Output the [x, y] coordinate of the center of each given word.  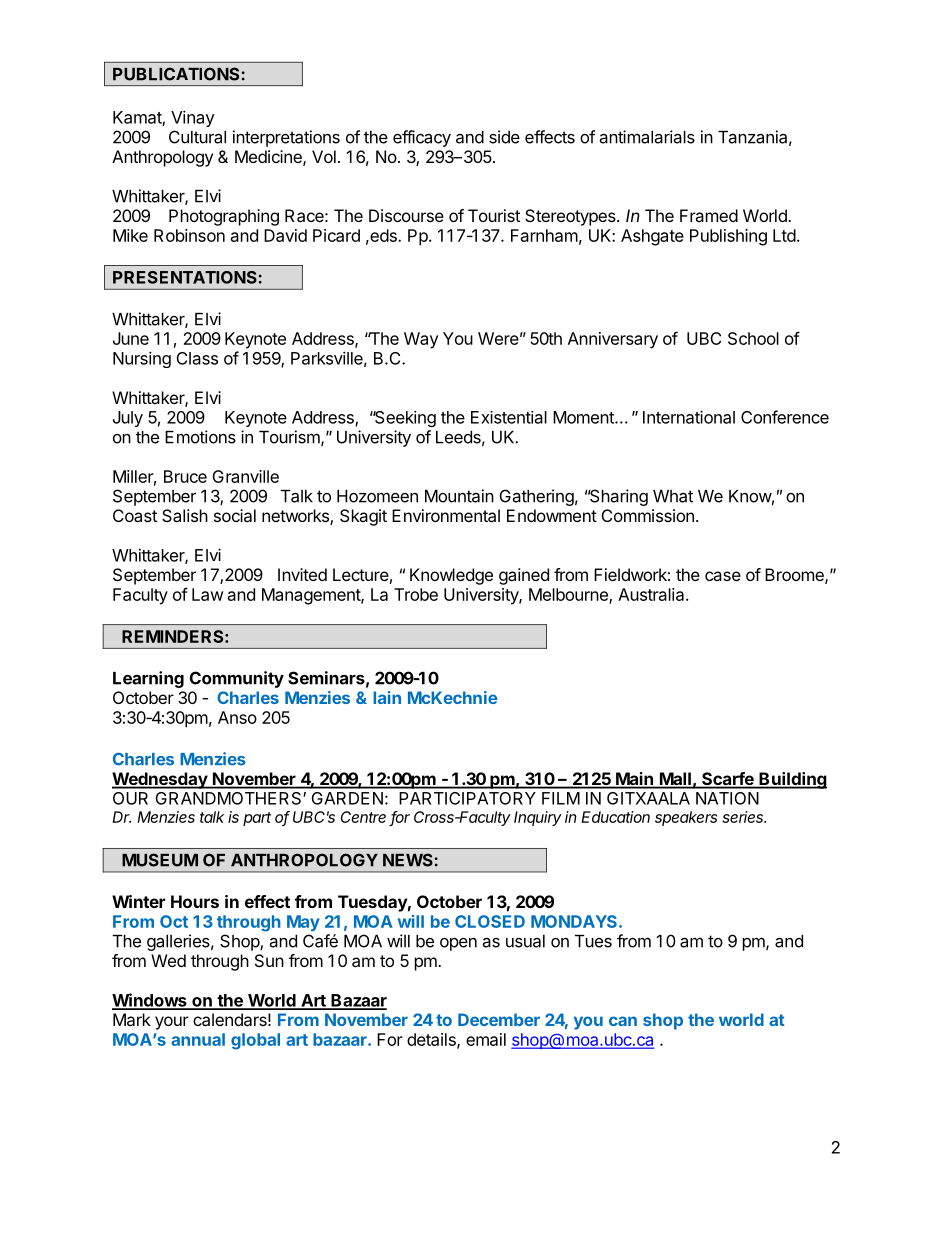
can [623, 1021]
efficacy [422, 138]
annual [198, 1039]
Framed [709, 215]
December [499, 1019]
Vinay [193, 118]
